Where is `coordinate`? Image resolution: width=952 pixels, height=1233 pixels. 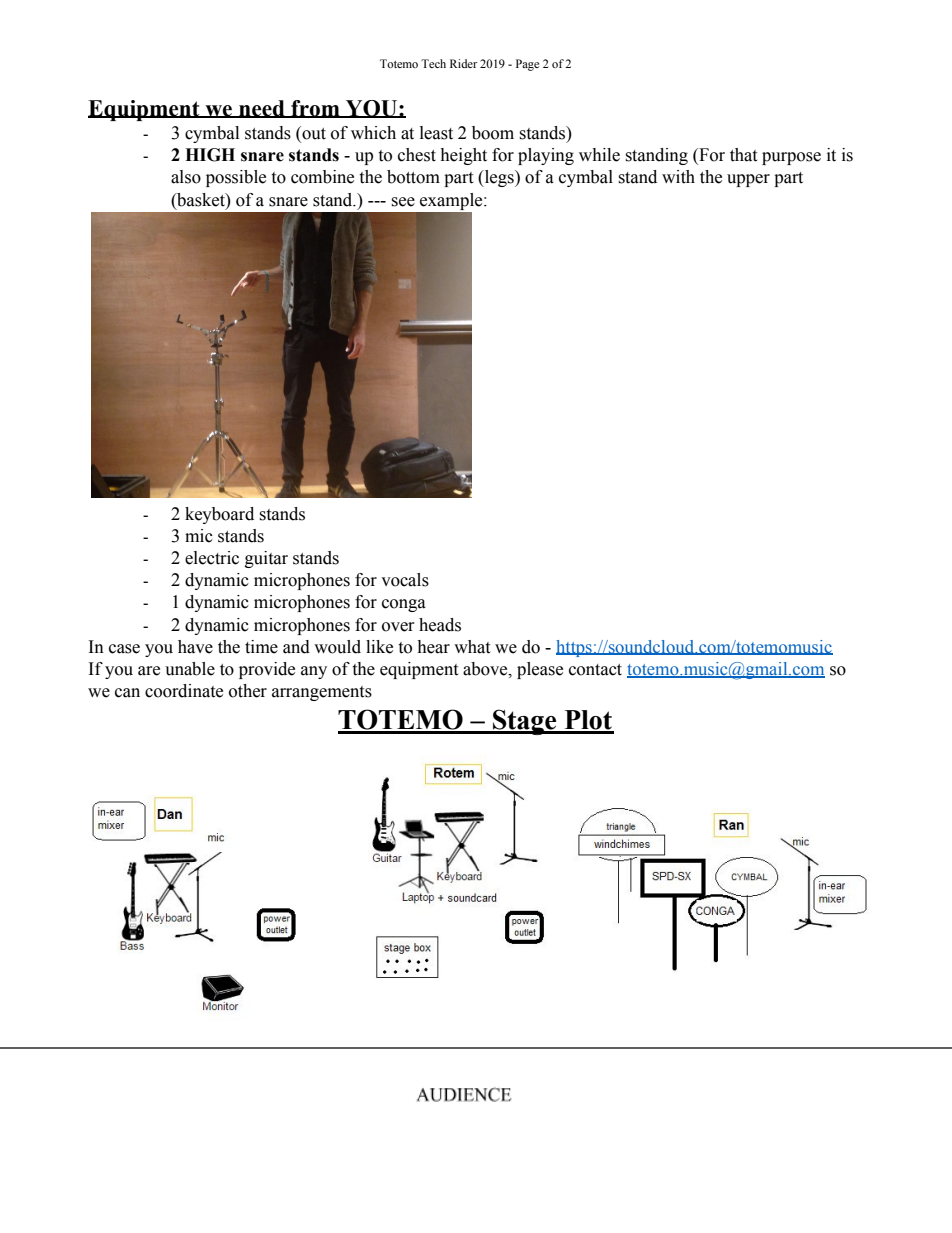 coordinate is located at coordinates (184, 691).
